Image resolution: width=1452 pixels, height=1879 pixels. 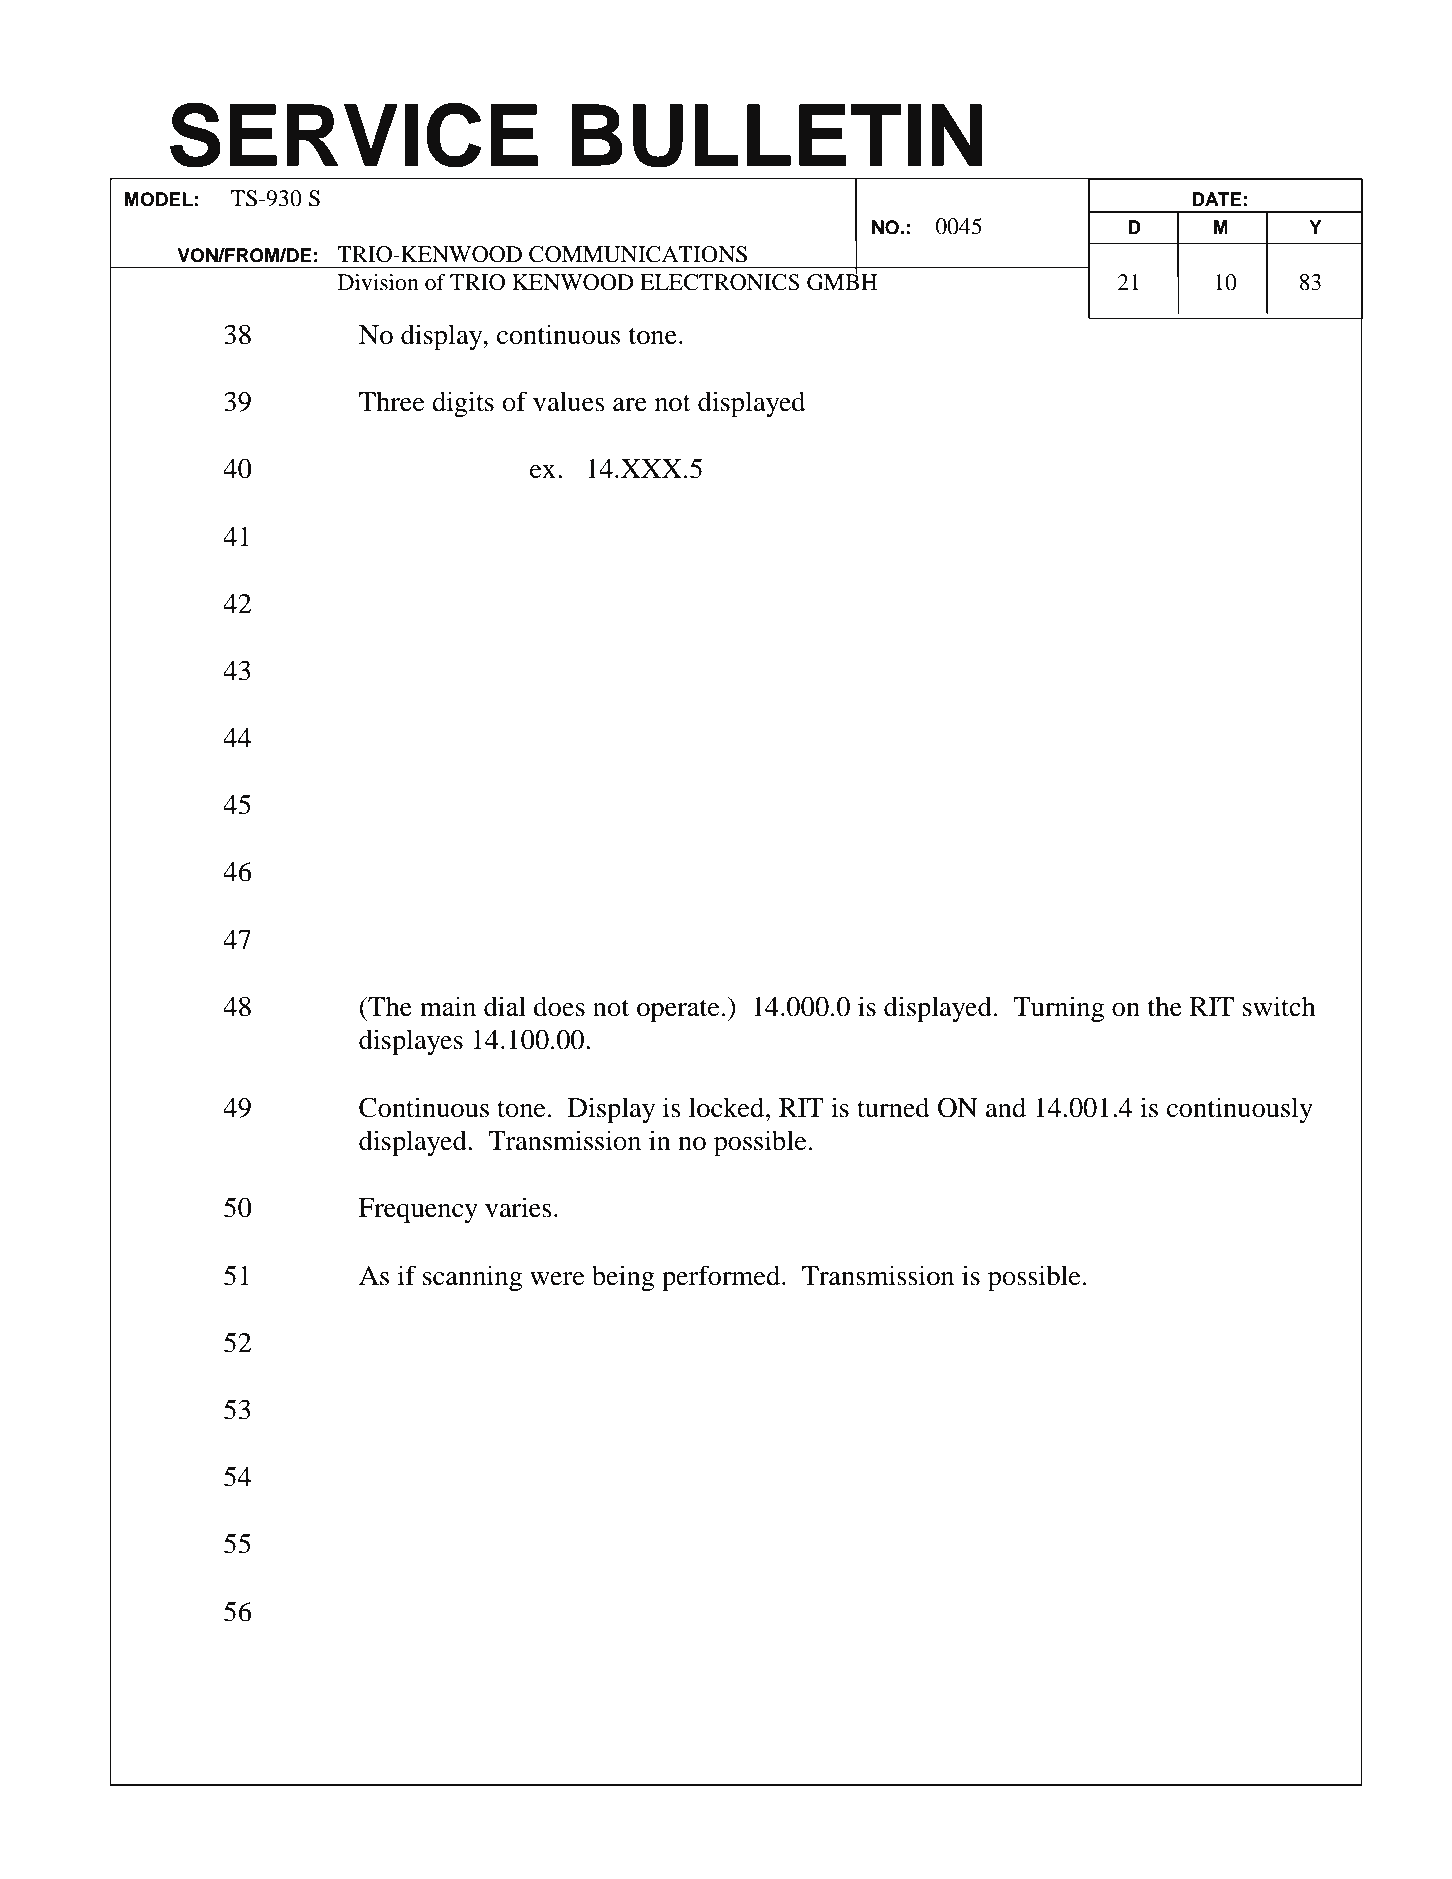 I want to click on GMBH, so click(x=842, y=281).
